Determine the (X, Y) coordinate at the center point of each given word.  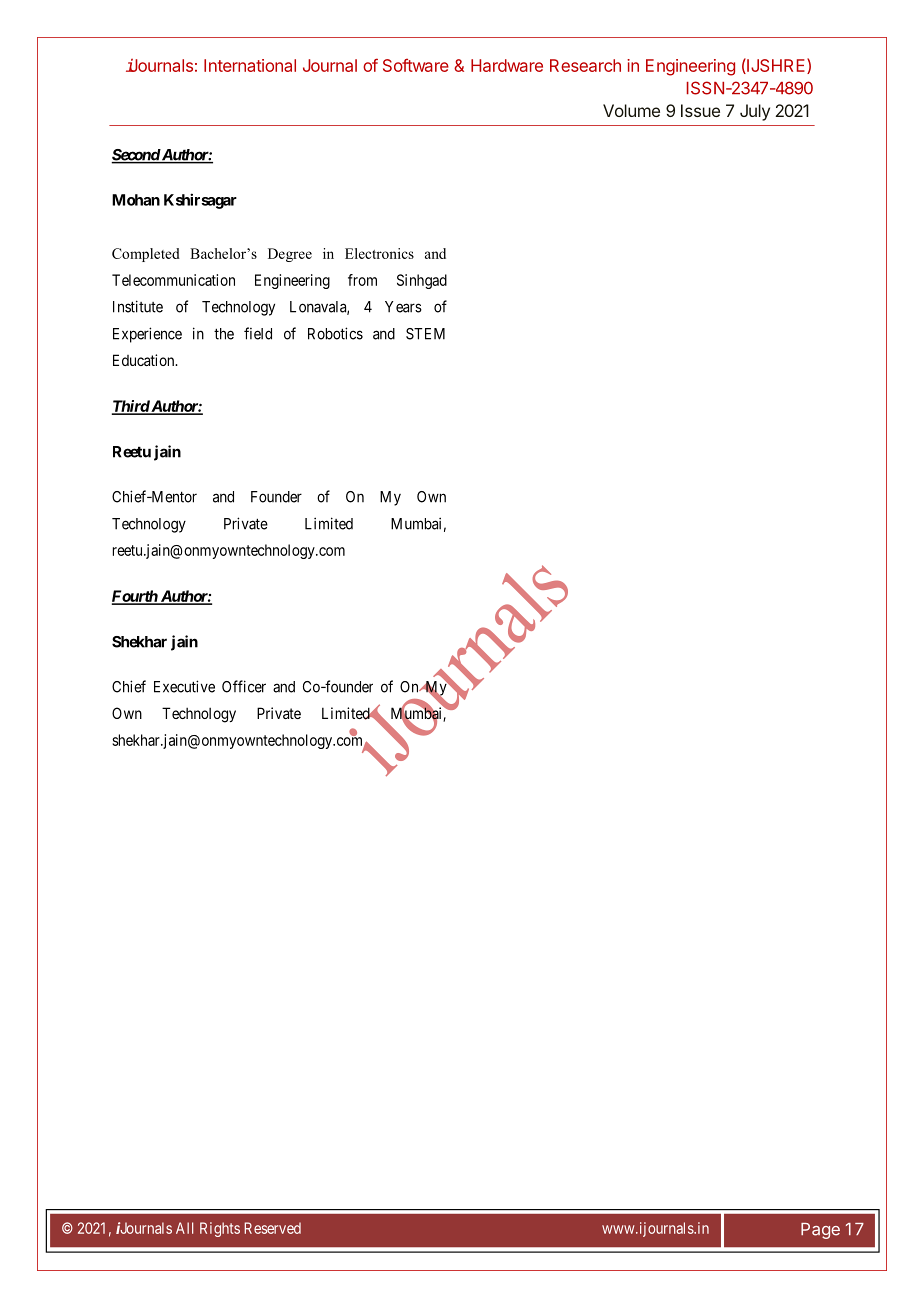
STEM (425, 334)
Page (820, 1231)
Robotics (335, 333)
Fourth (135, 597)
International (250, 65)
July (755, 112)
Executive (184, 686)
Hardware (507, 65)
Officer (244, 686)
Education (145, 360)
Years (403, 307)
